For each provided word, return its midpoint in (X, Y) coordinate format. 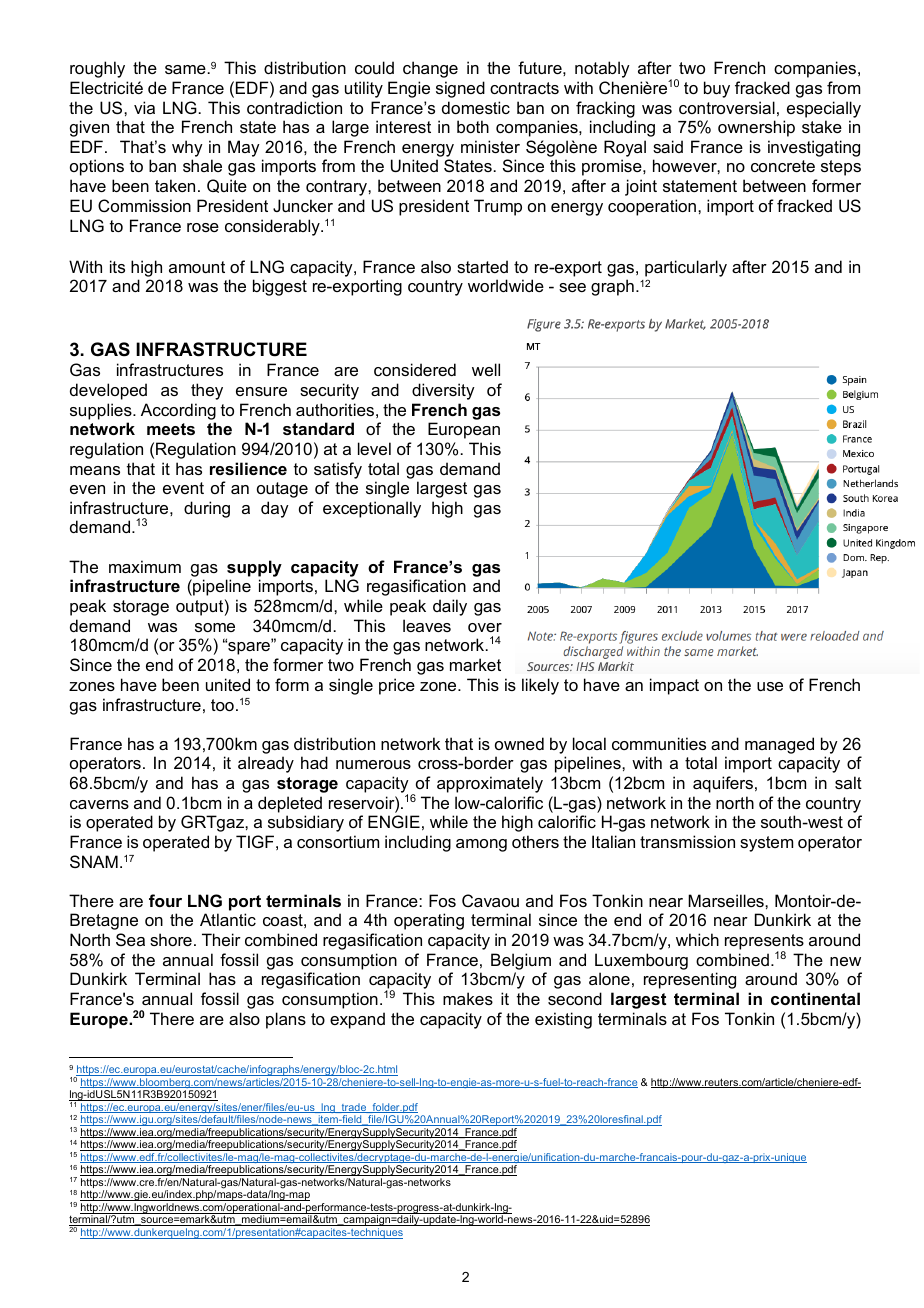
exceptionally (372, 509)
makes (468, 998)
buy (717, 89)
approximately (490, 784)
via (144, 107)
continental (815, 998)
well (486, 369)
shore (171, 939)
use (770, 686)
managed (779, 745)
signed (460, 89)
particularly (686, 268)
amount (197, 267)
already (266, 764)
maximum (145, 566)
